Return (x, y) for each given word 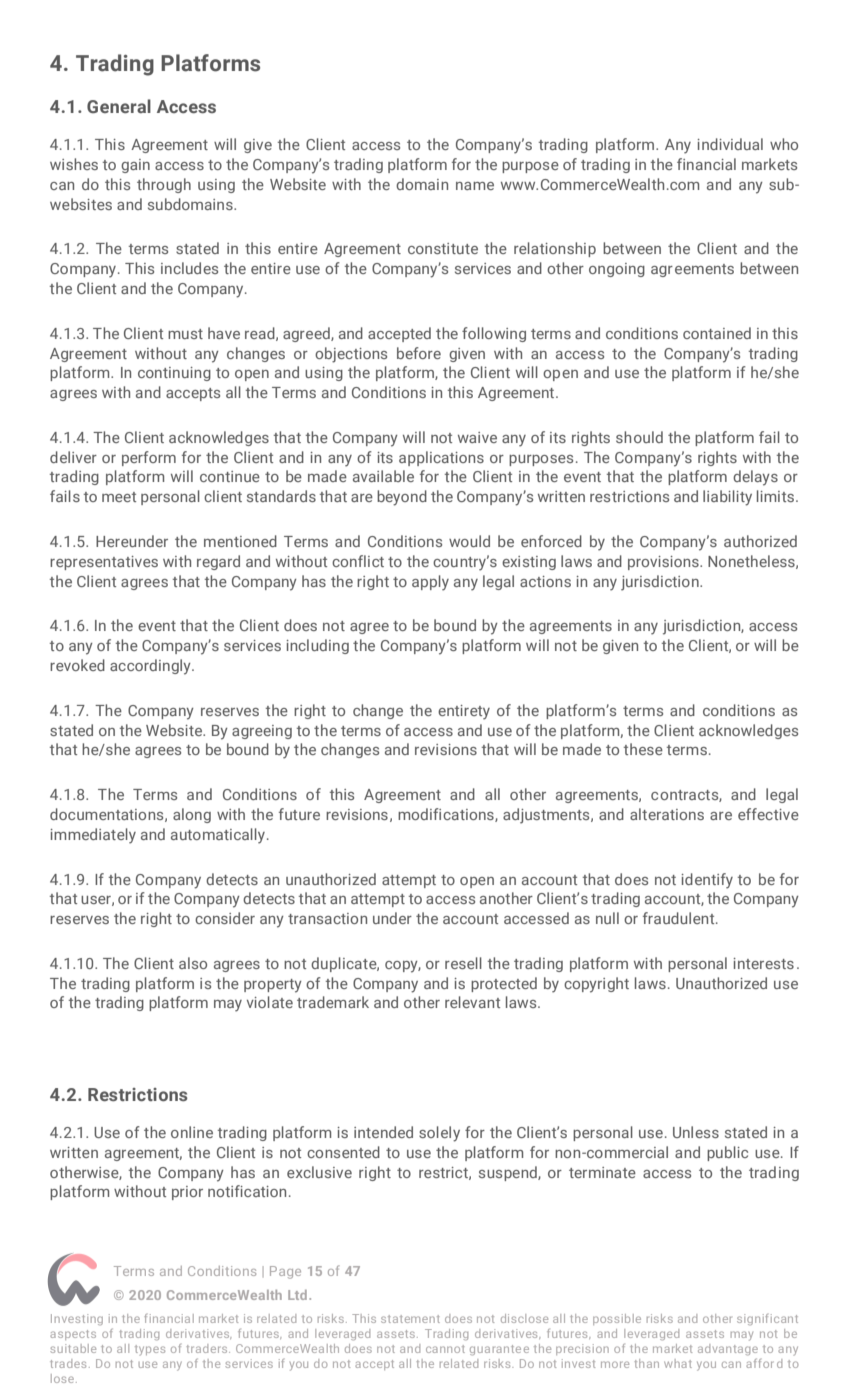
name (475, 186)
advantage (728, 1349)
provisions (664, 563)
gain (135, 166)
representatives (104, 563)
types (150, 1350)
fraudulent (680, 918)
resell (463, 963)
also (193, 963)
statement (410, 1319)
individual (730, 144)
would (469, 541)
